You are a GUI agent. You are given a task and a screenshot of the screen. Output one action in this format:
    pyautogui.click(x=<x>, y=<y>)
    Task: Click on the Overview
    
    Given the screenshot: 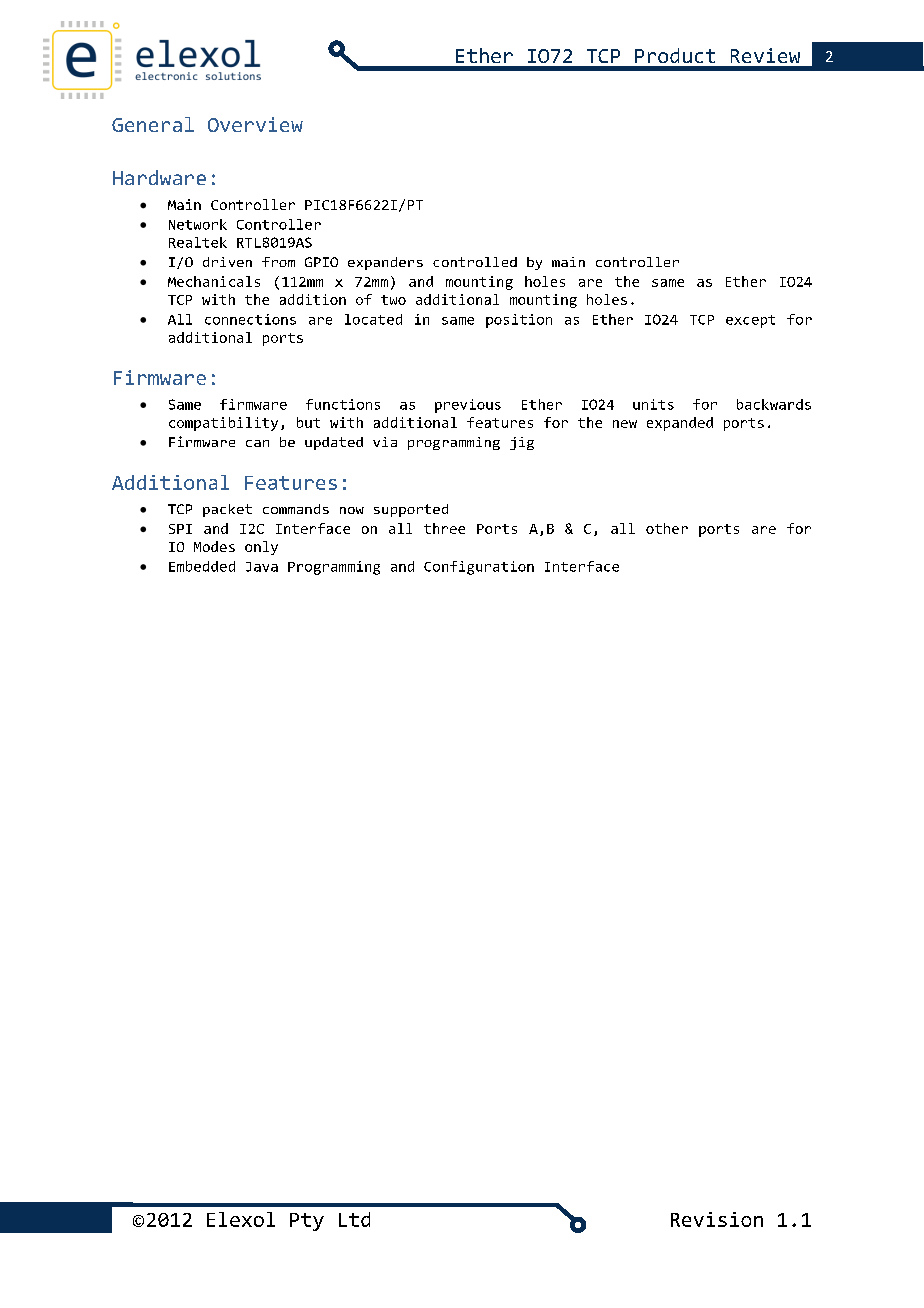 What is the action you would take?
    pyautogui.click(x=255, y=124)
